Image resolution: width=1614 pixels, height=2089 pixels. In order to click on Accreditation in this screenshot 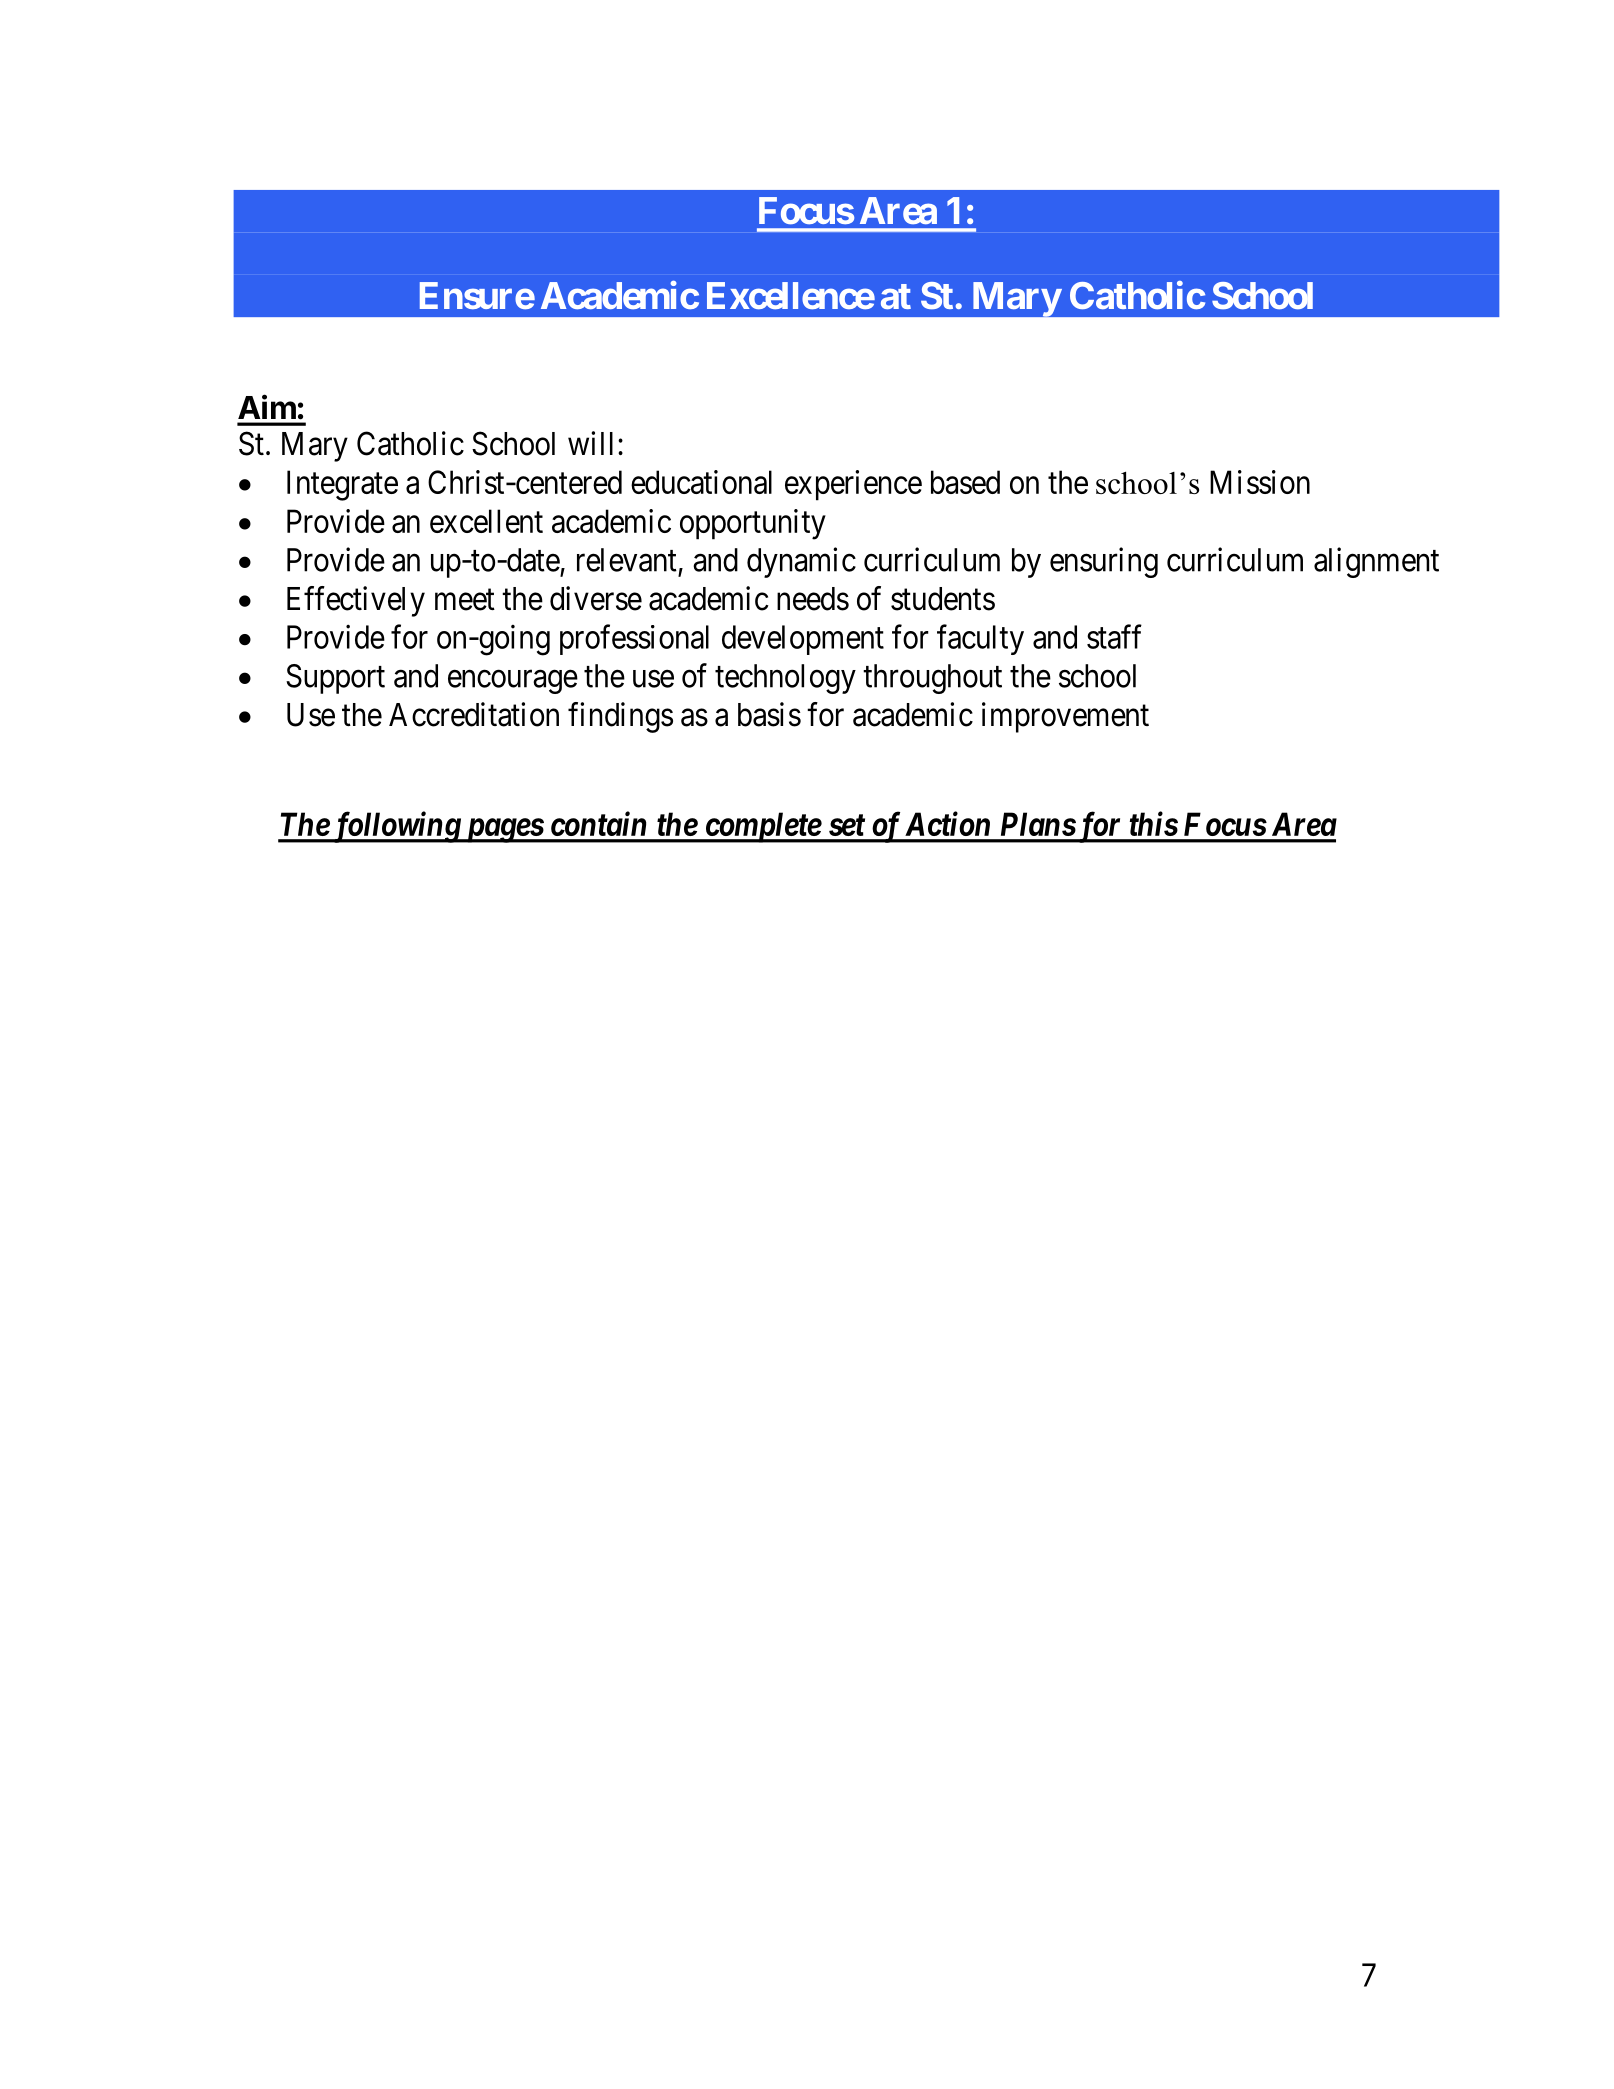, I will do `click(474, 714)`.
